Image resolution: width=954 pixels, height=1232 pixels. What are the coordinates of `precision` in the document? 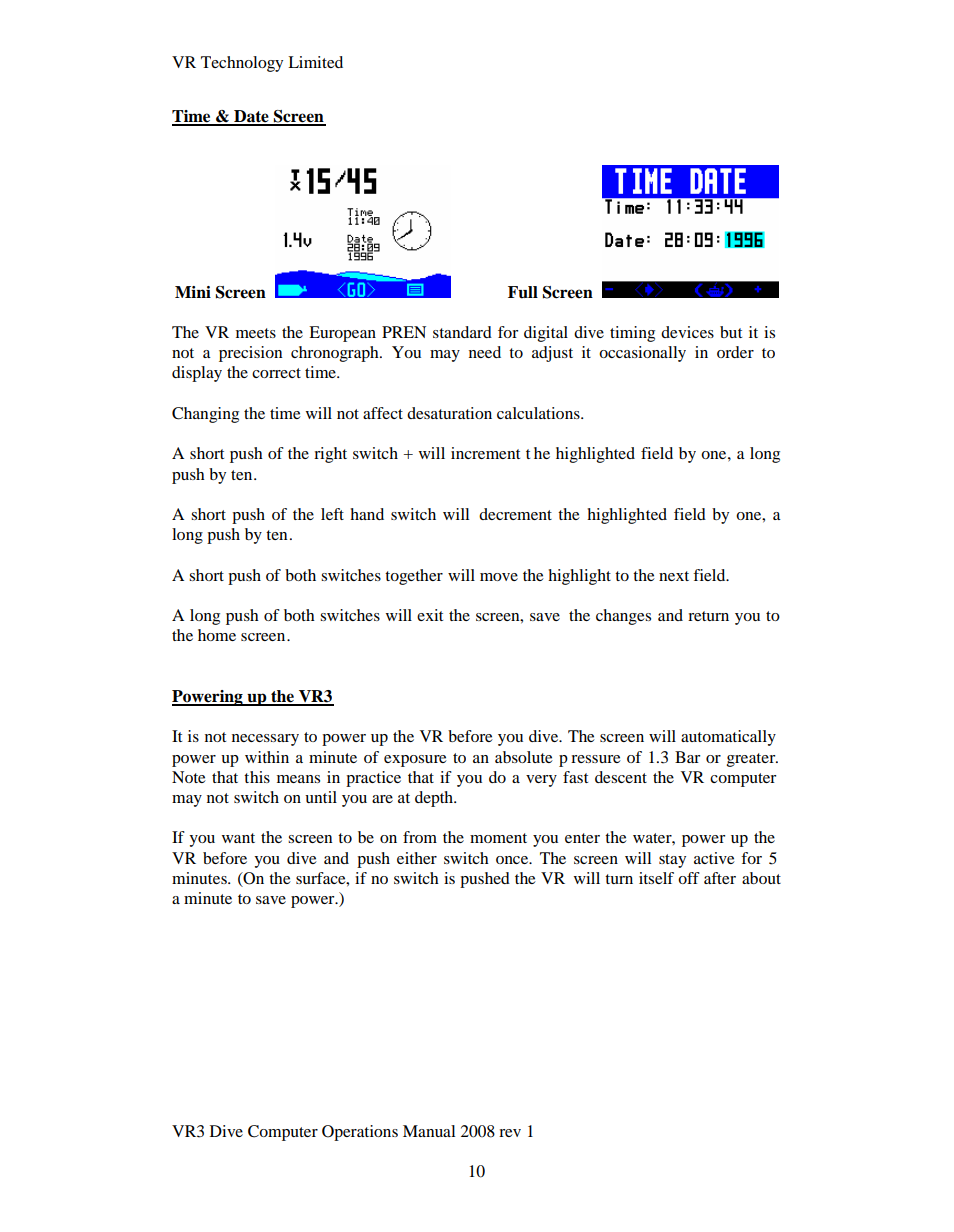 It's located at (250, 354).
